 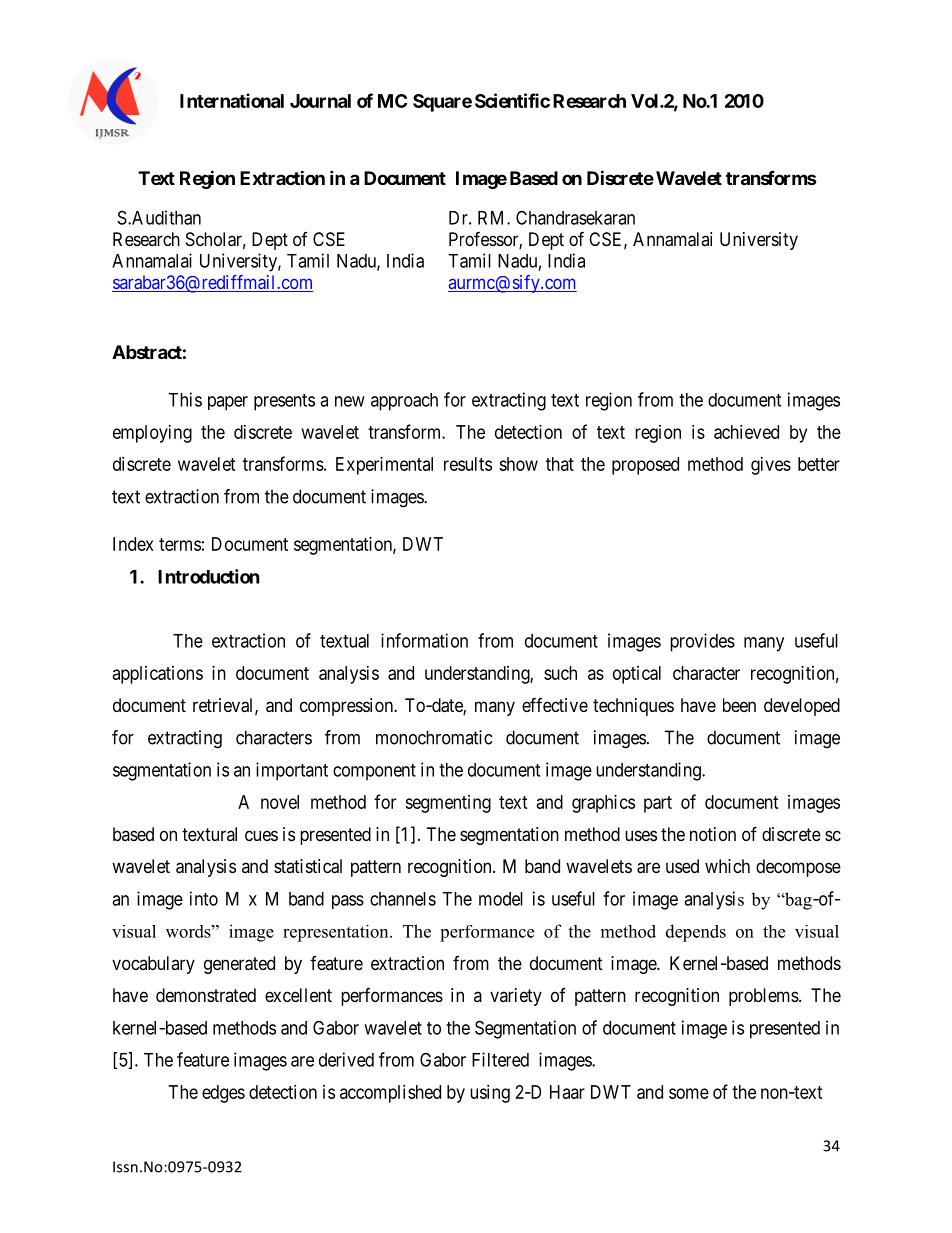 What do you see at coordinates (689, 1093) in the document?
I see `some` at bounding box center [689, 1093].
